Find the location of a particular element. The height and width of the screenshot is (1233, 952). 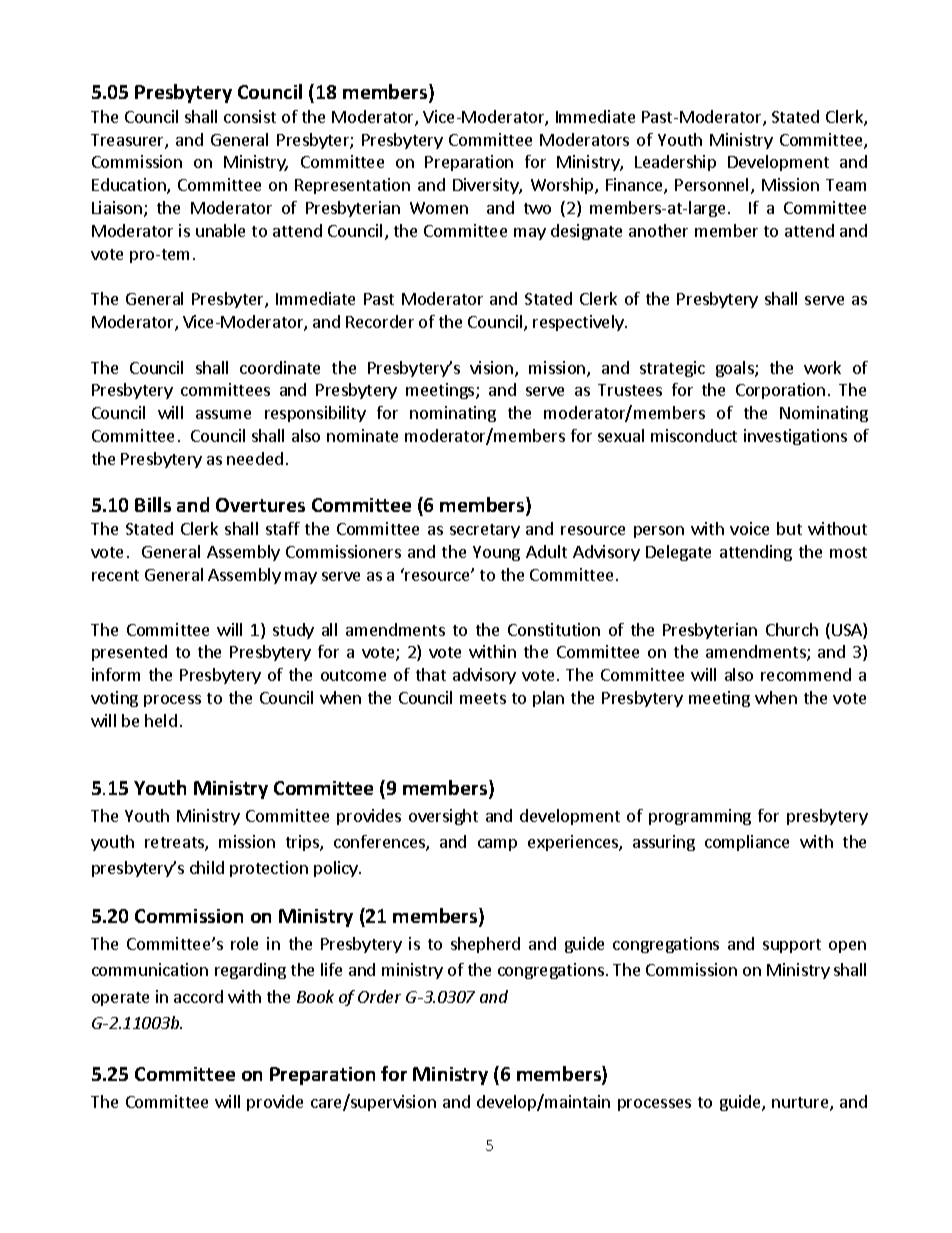

respectively is located at coordinates (579, 323).
